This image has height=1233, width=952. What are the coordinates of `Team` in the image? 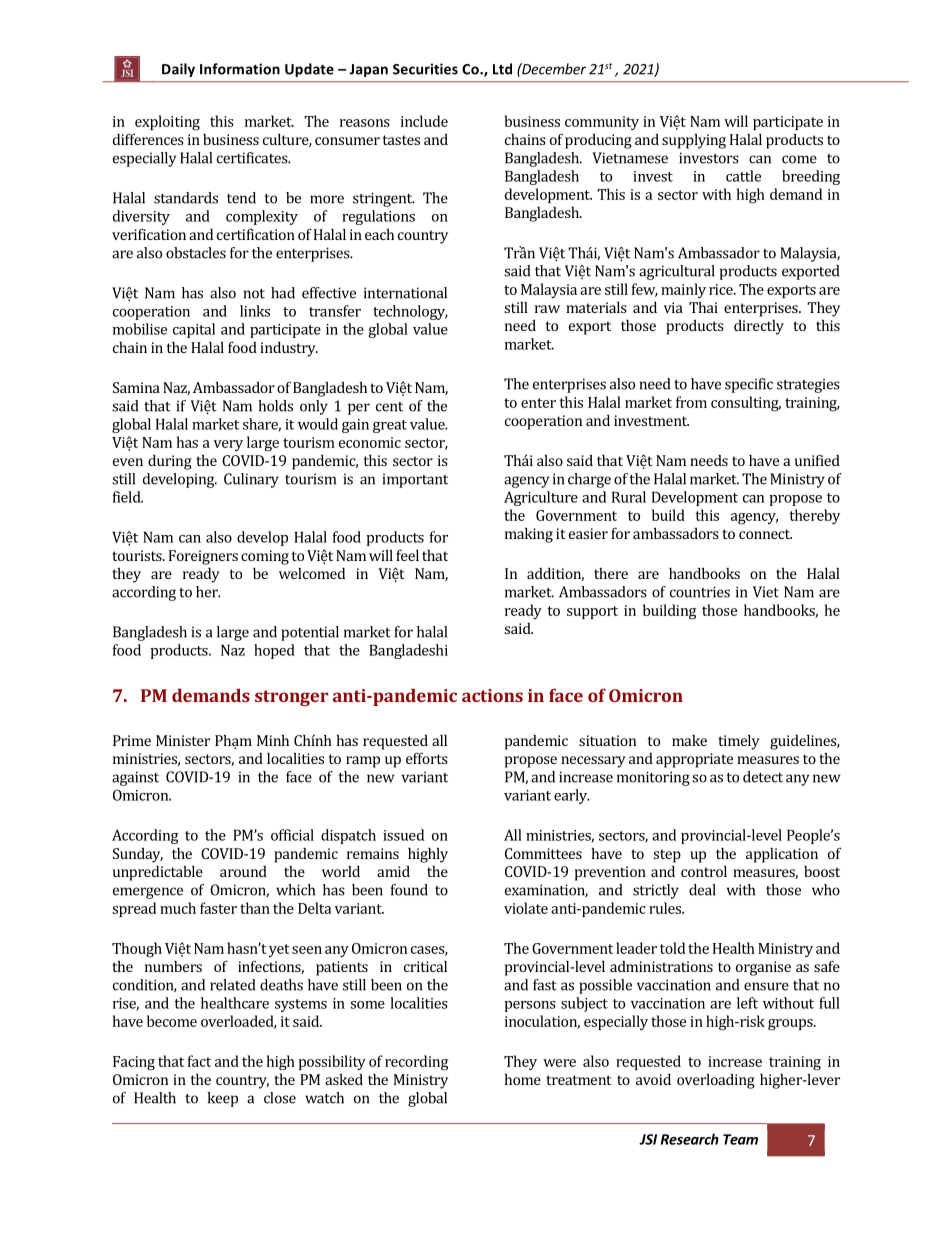 It's located at (740, 1139).
